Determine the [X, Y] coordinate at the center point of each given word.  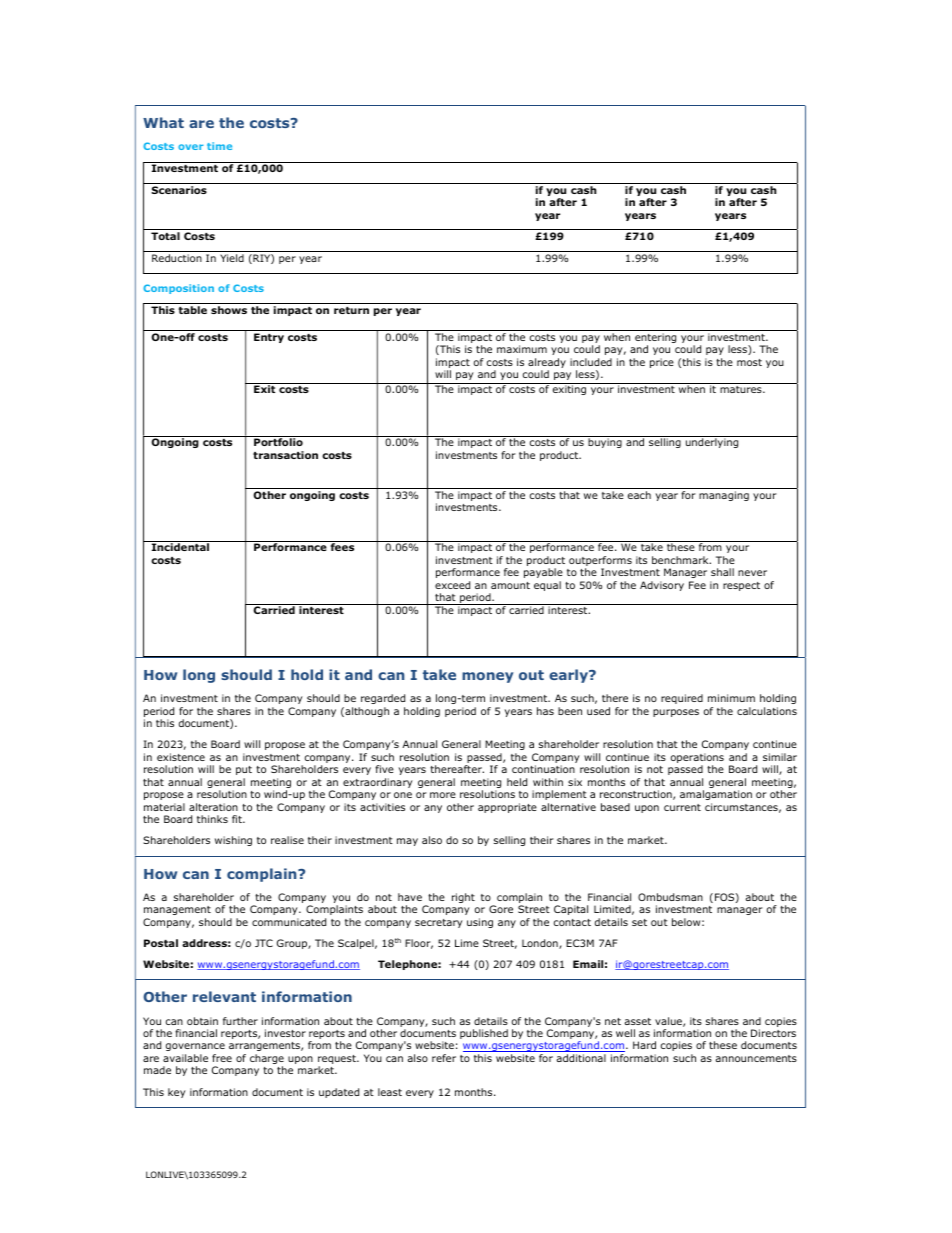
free [222, 1058]
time [219, 146]
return [351, 310]
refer [444, 1058]
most [749, 362]
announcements [756, 1058]
